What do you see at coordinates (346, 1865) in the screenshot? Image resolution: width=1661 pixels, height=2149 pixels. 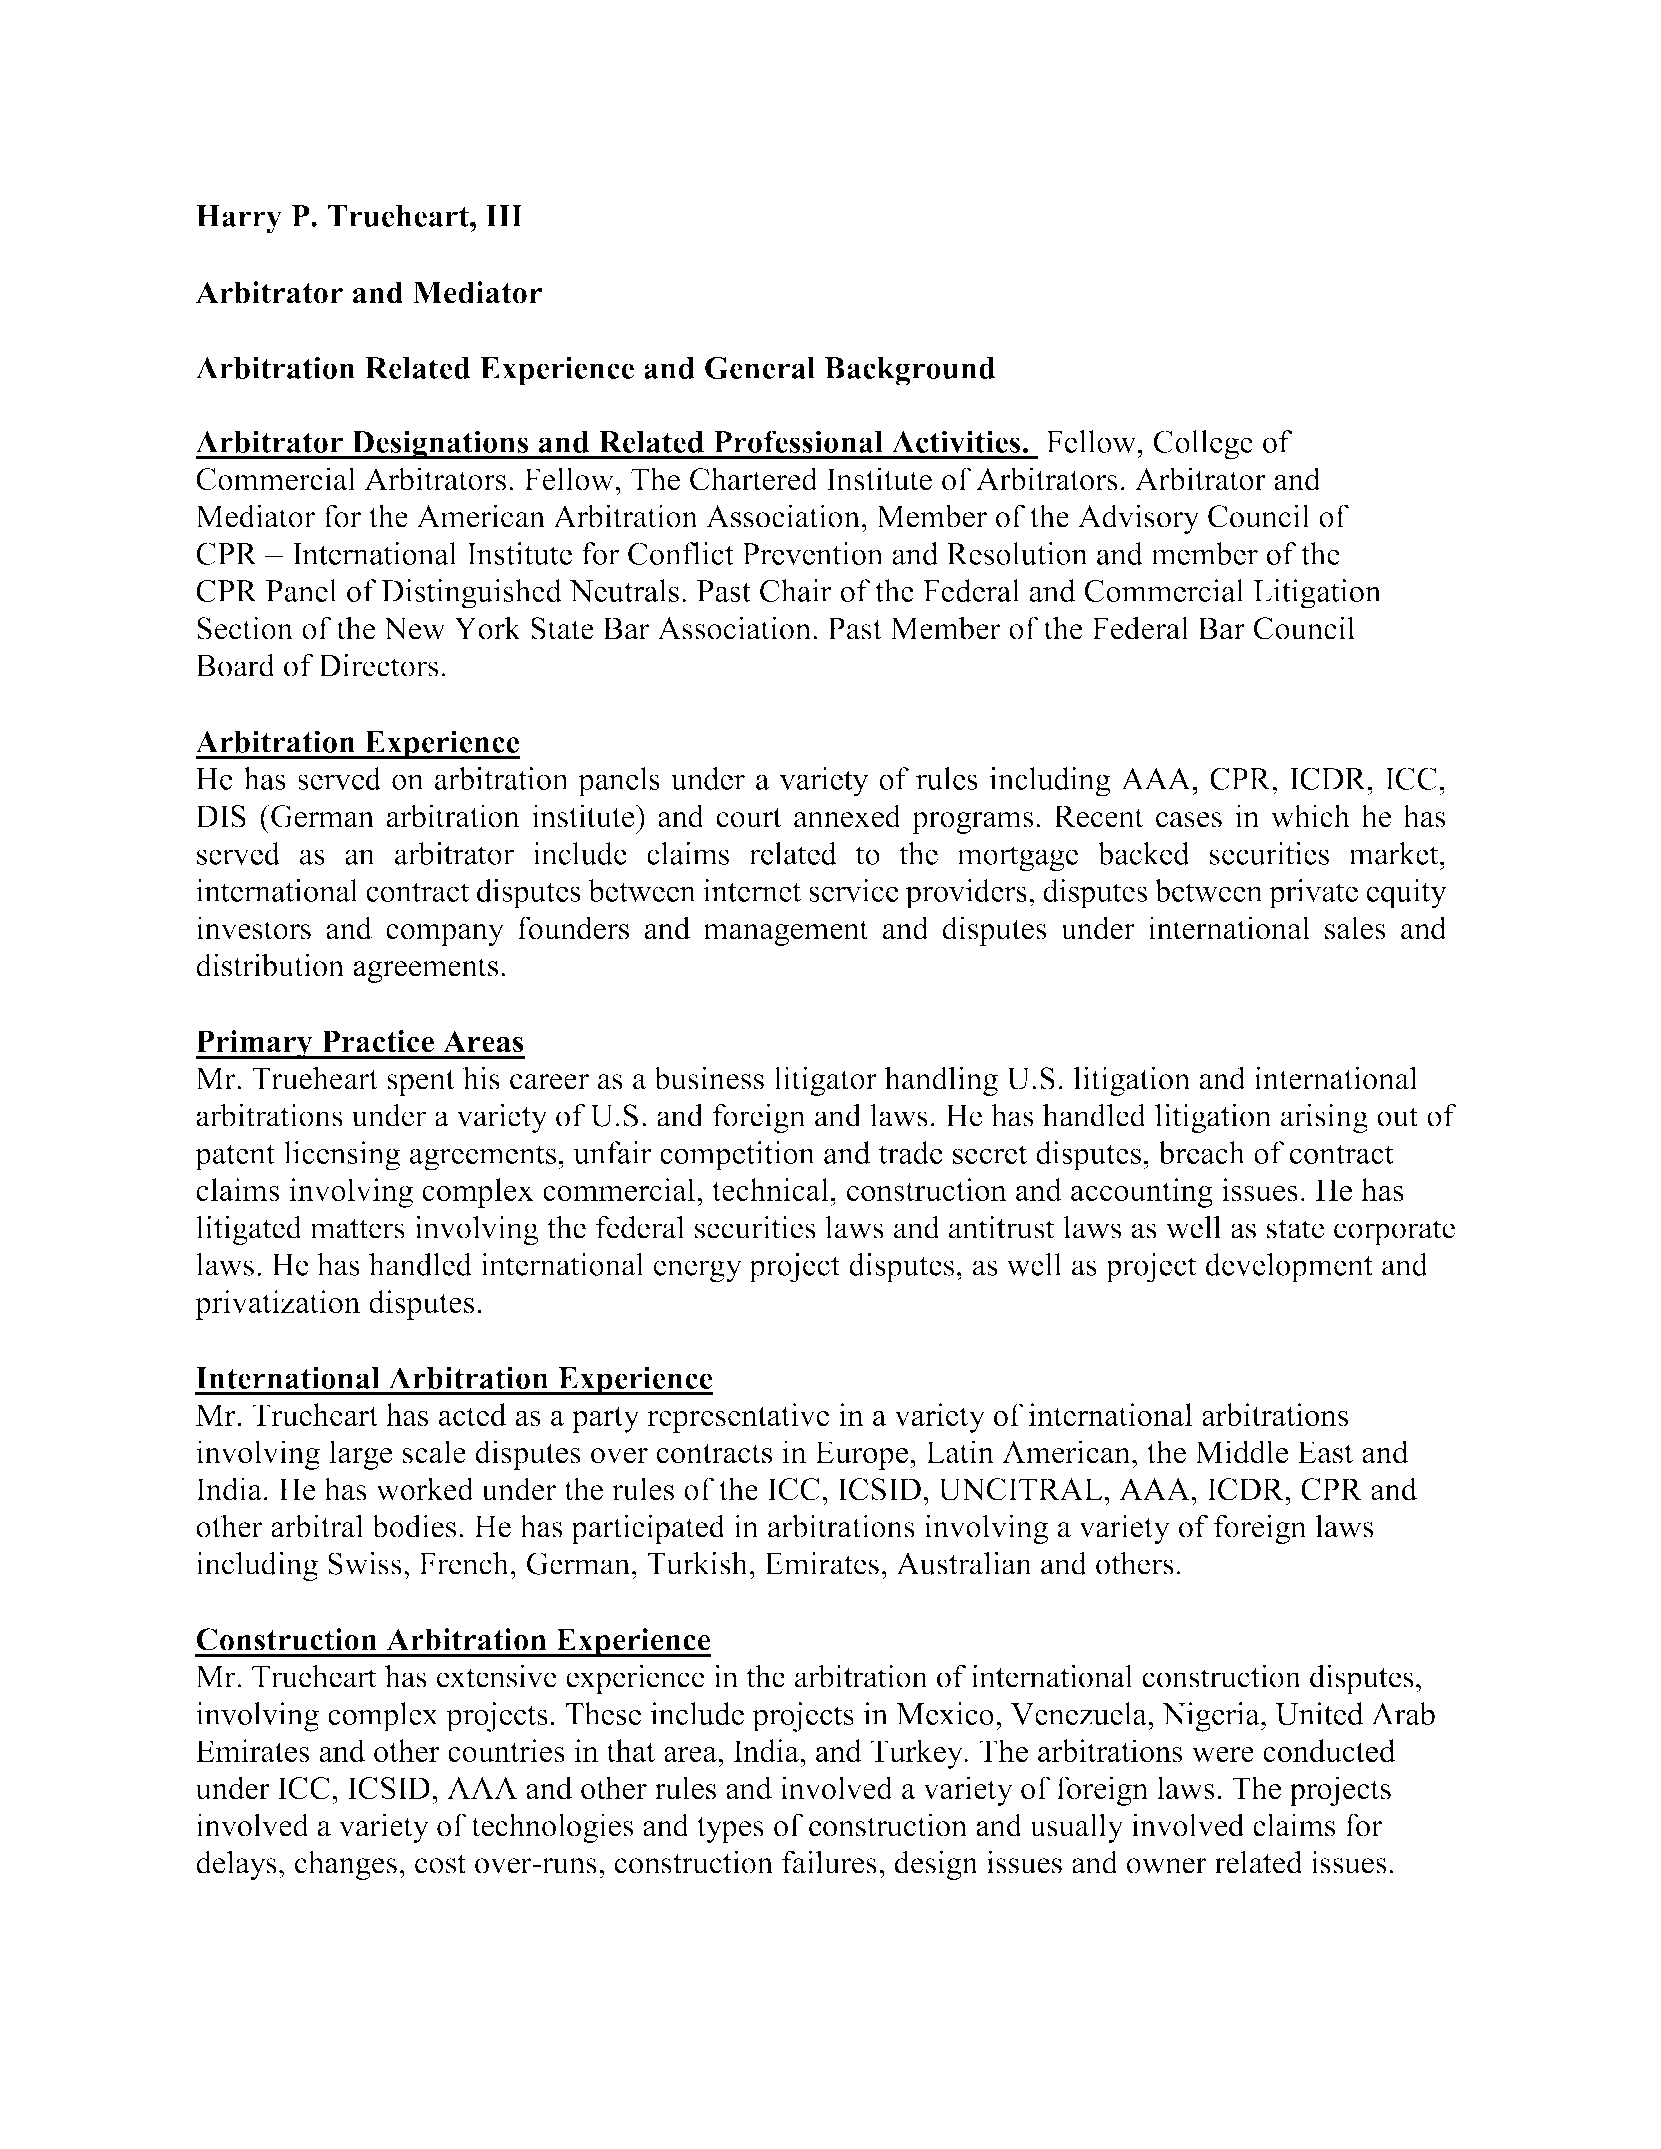 I see `changes` at bounding box center [346, 1865].
